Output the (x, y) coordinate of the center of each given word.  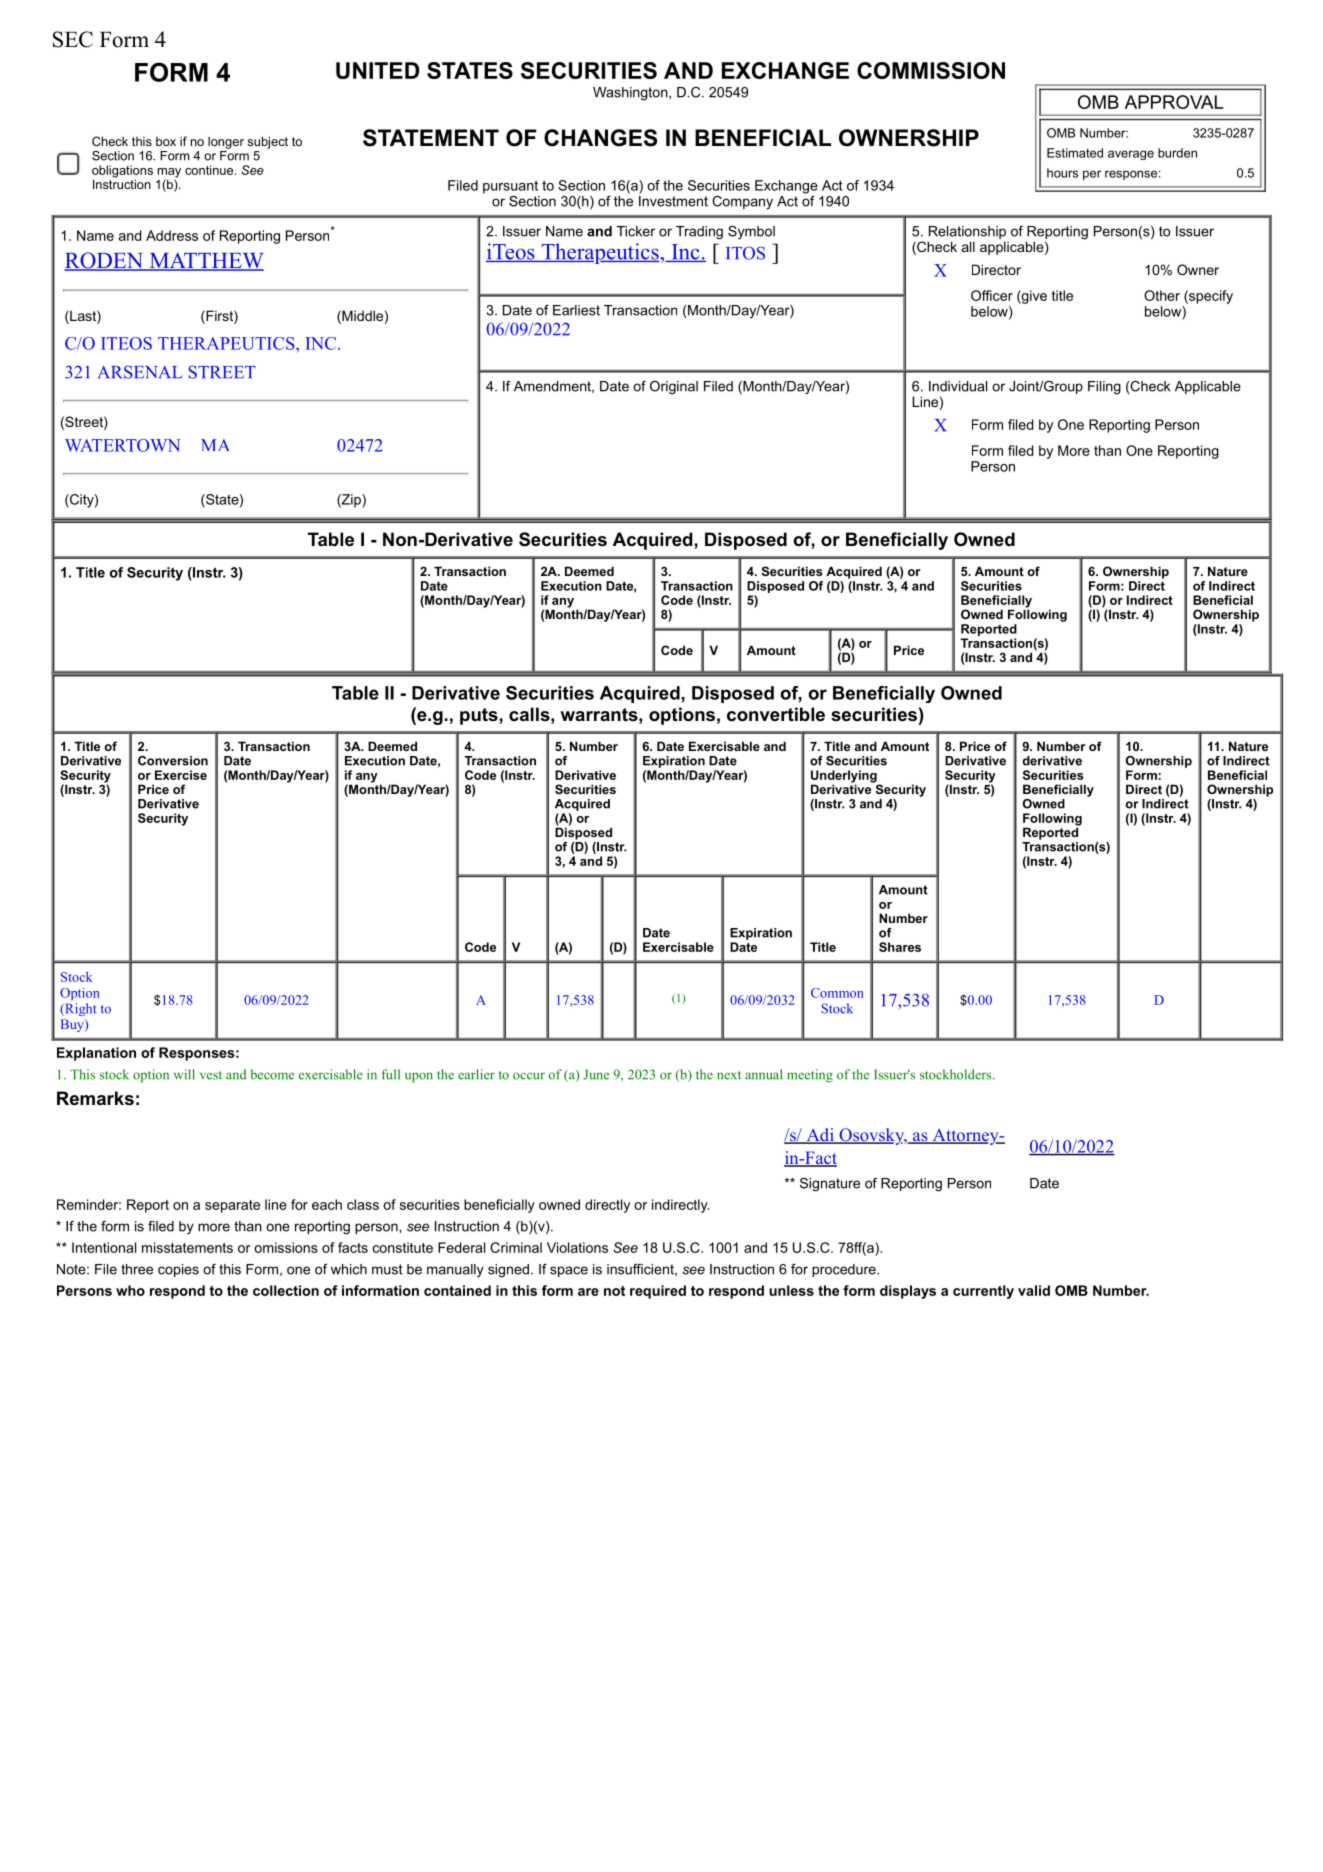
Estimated (1075, 153)
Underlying (845, 777)
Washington (631, 94)
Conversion (173, 761)
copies (178, 1270)
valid (1034, 1290)
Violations (577, 1247)
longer (226, 143)
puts (480, 716)
